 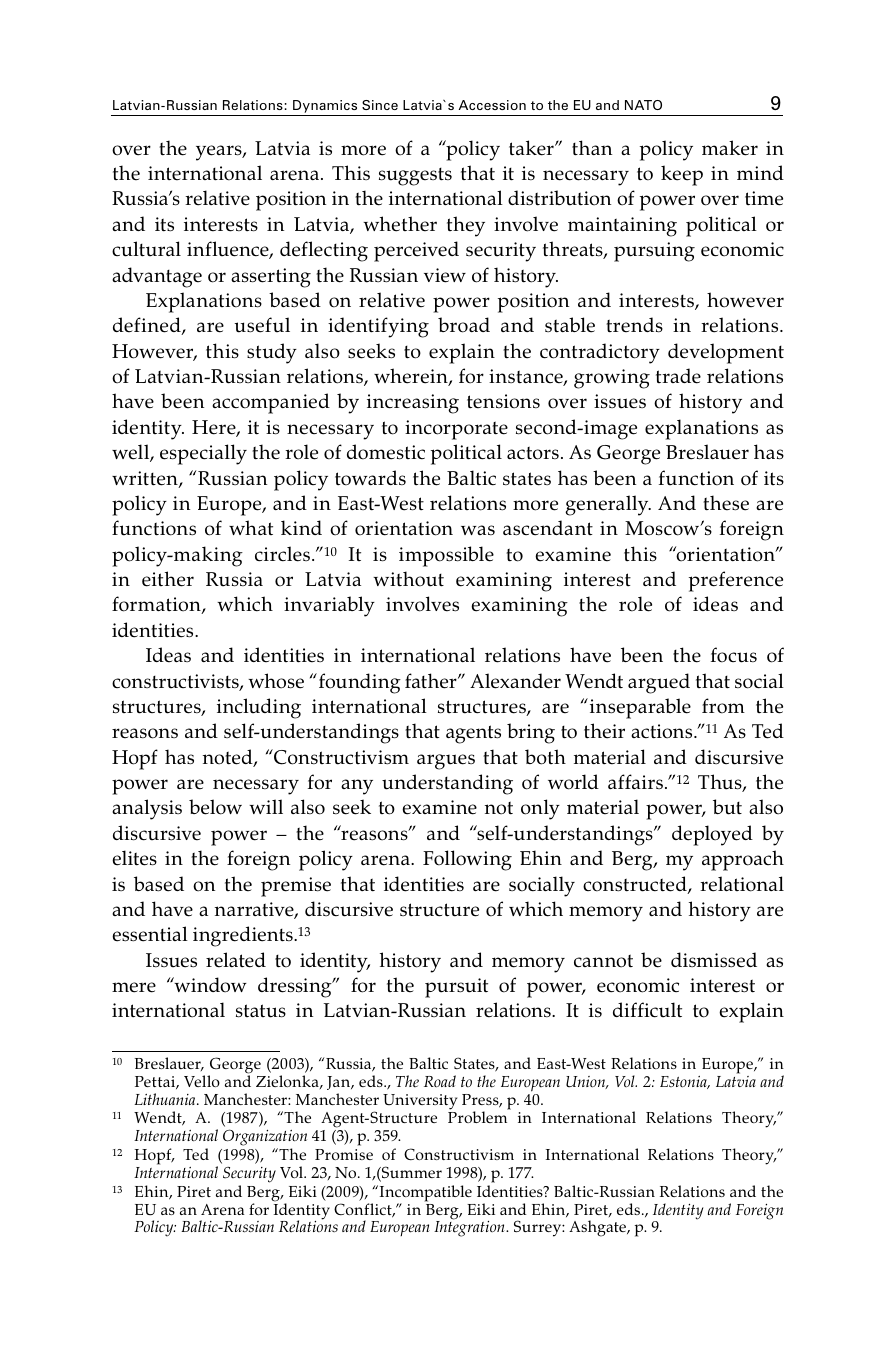 What do you see at coordinates (265, 1137) in the document?
I see `Organization` at bounding box center [265, 1137].
